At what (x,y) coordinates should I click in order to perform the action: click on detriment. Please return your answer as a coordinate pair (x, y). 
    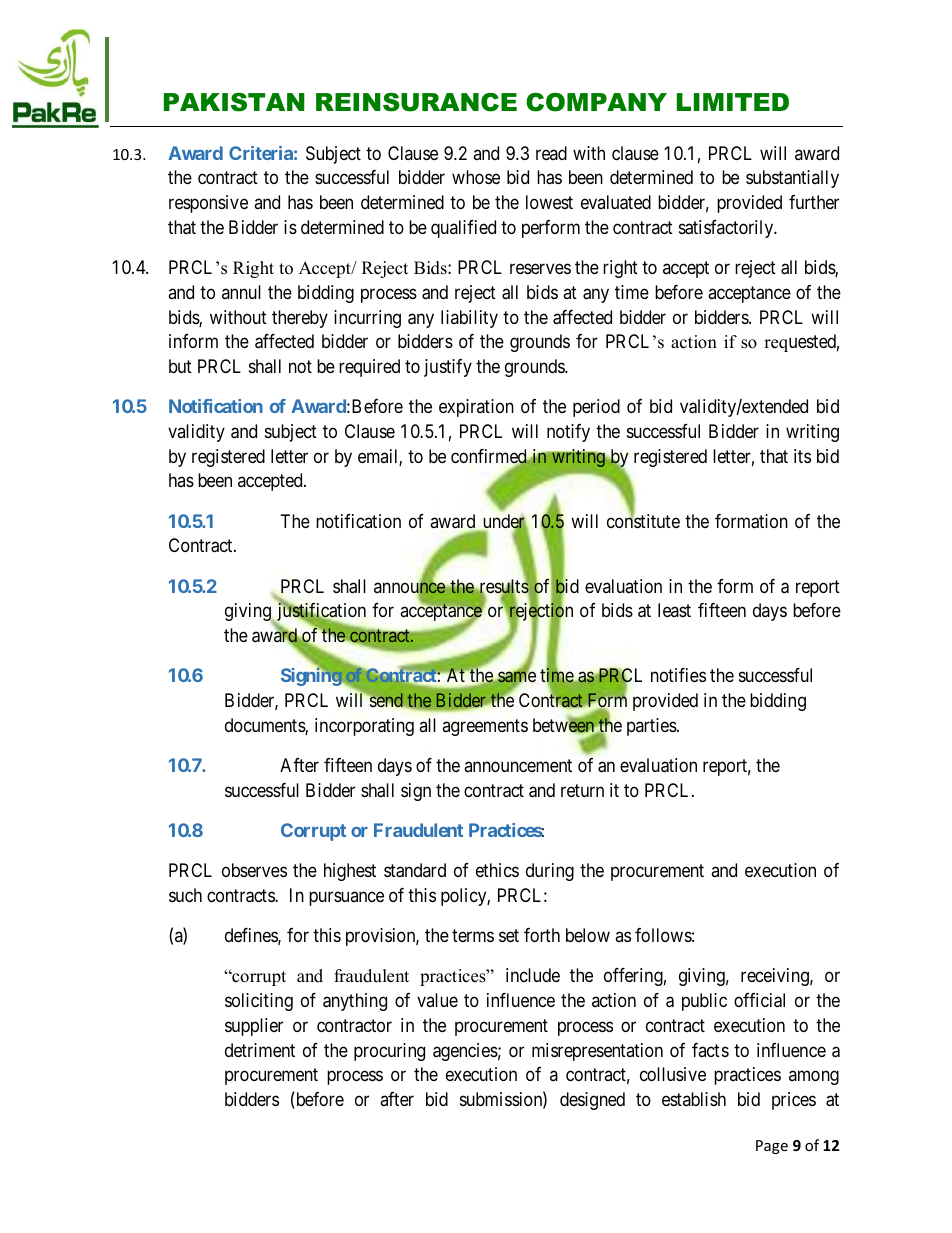
    Looking at the image, I should click on (260, 1050).
